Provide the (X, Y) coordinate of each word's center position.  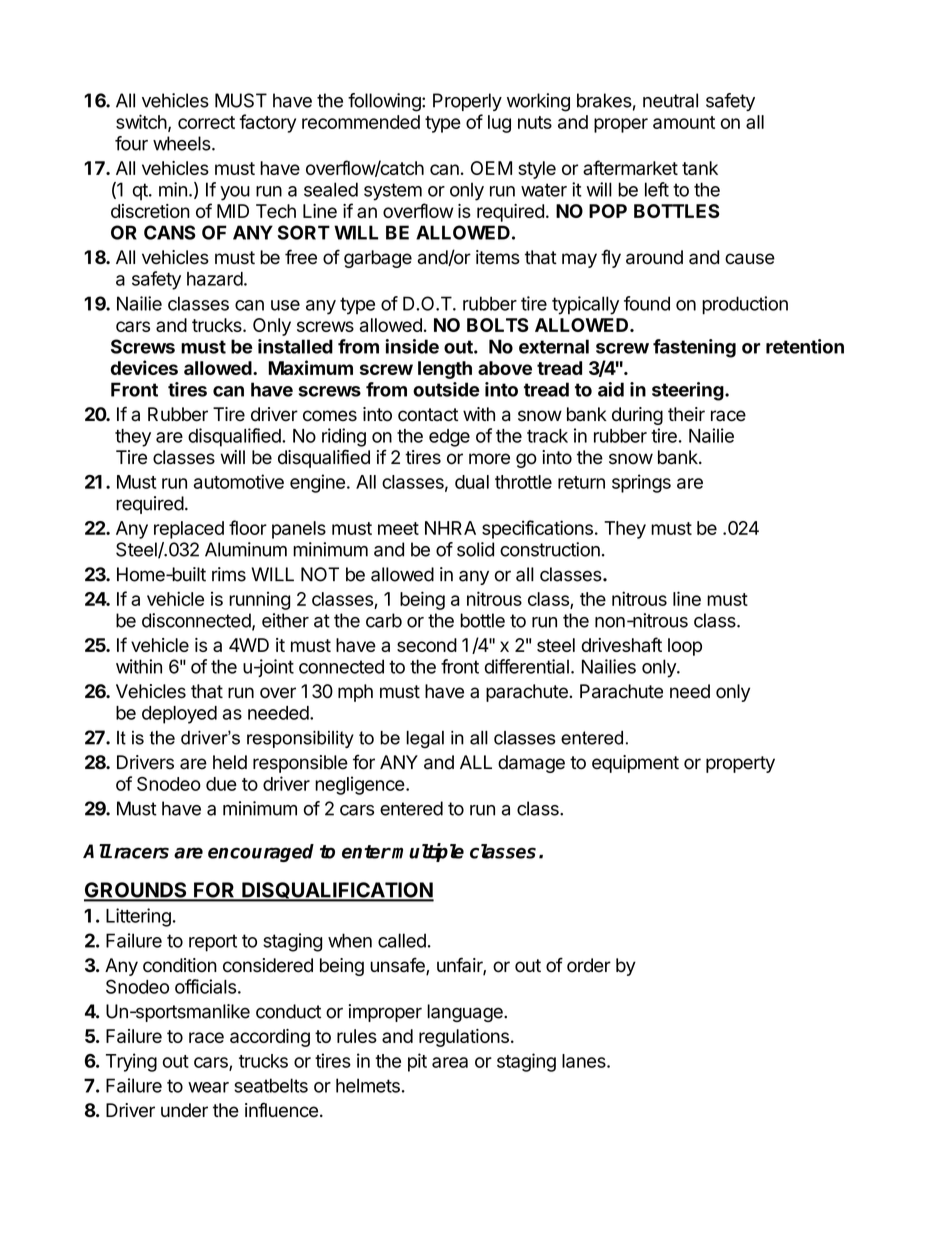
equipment (635, 764)
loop (685, 647)
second (427, 645)
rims (229, 574)
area (450, 1062)
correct (206, 122)
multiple (428, 852)
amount (684, 122)
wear (208, 1087)
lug (499, 124)
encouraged (261, 853)
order (589, 965)
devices (144, 367)
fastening (694, 348)
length (445, 370)
